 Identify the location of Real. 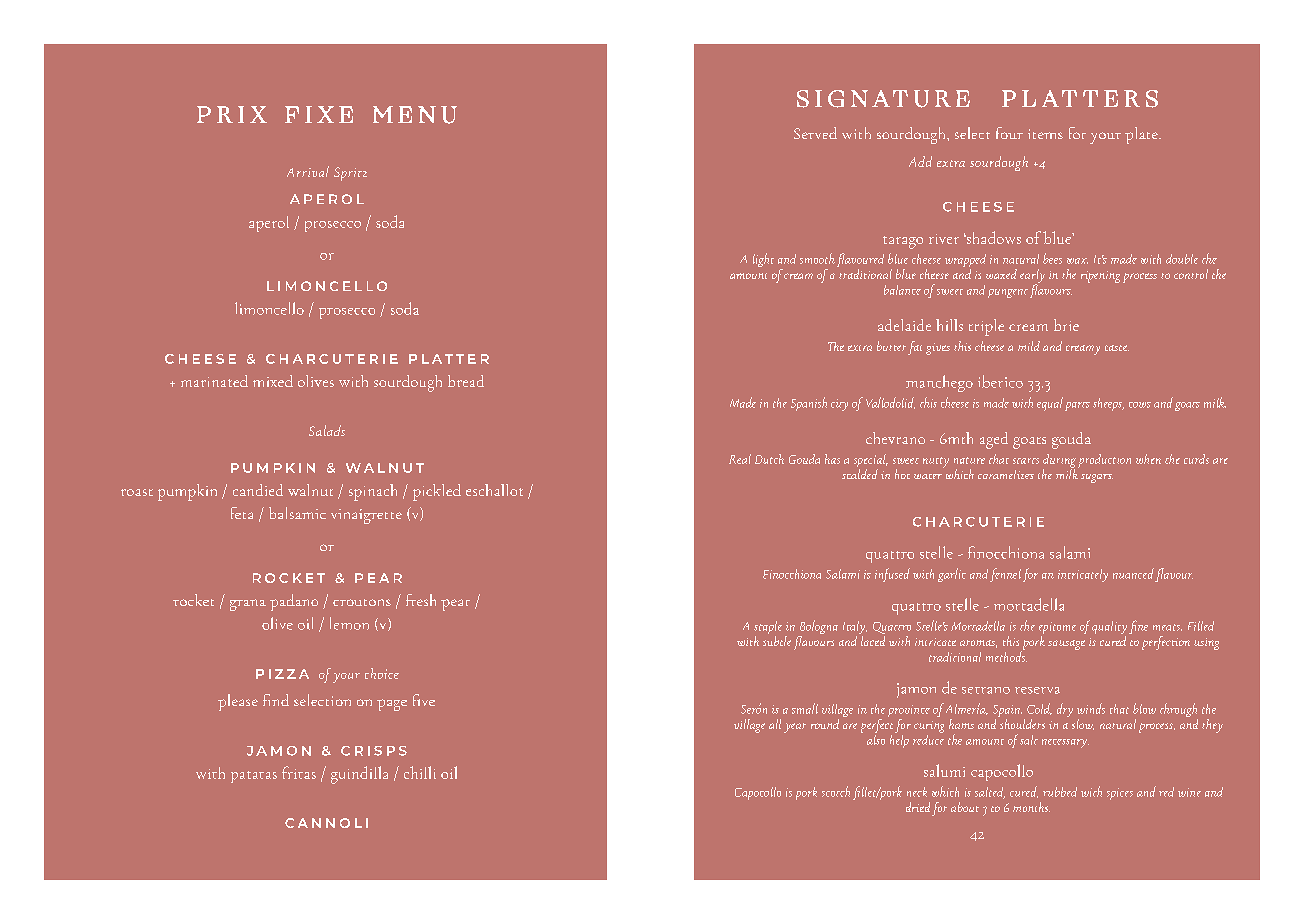
(740, 459).
